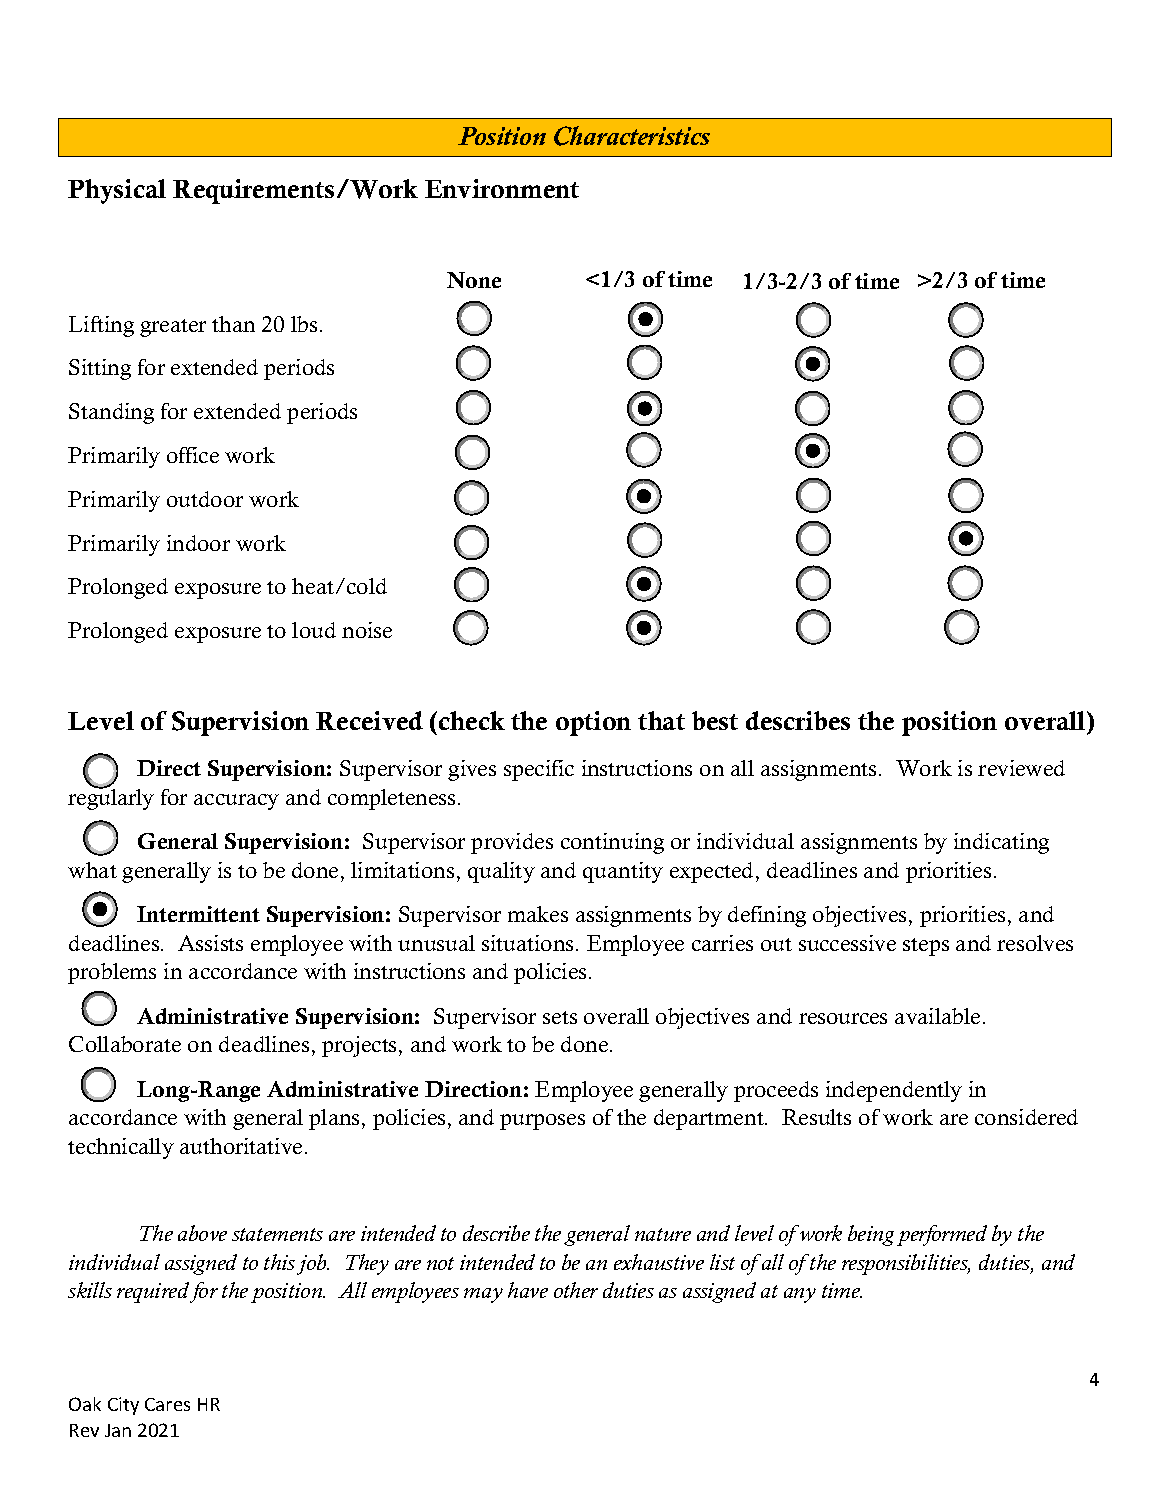 The height and width of the image is (1512, 1169). What do you see at coordinates (210, 943) in the image?
I see `Assists` at bounding box center [210, 943].
